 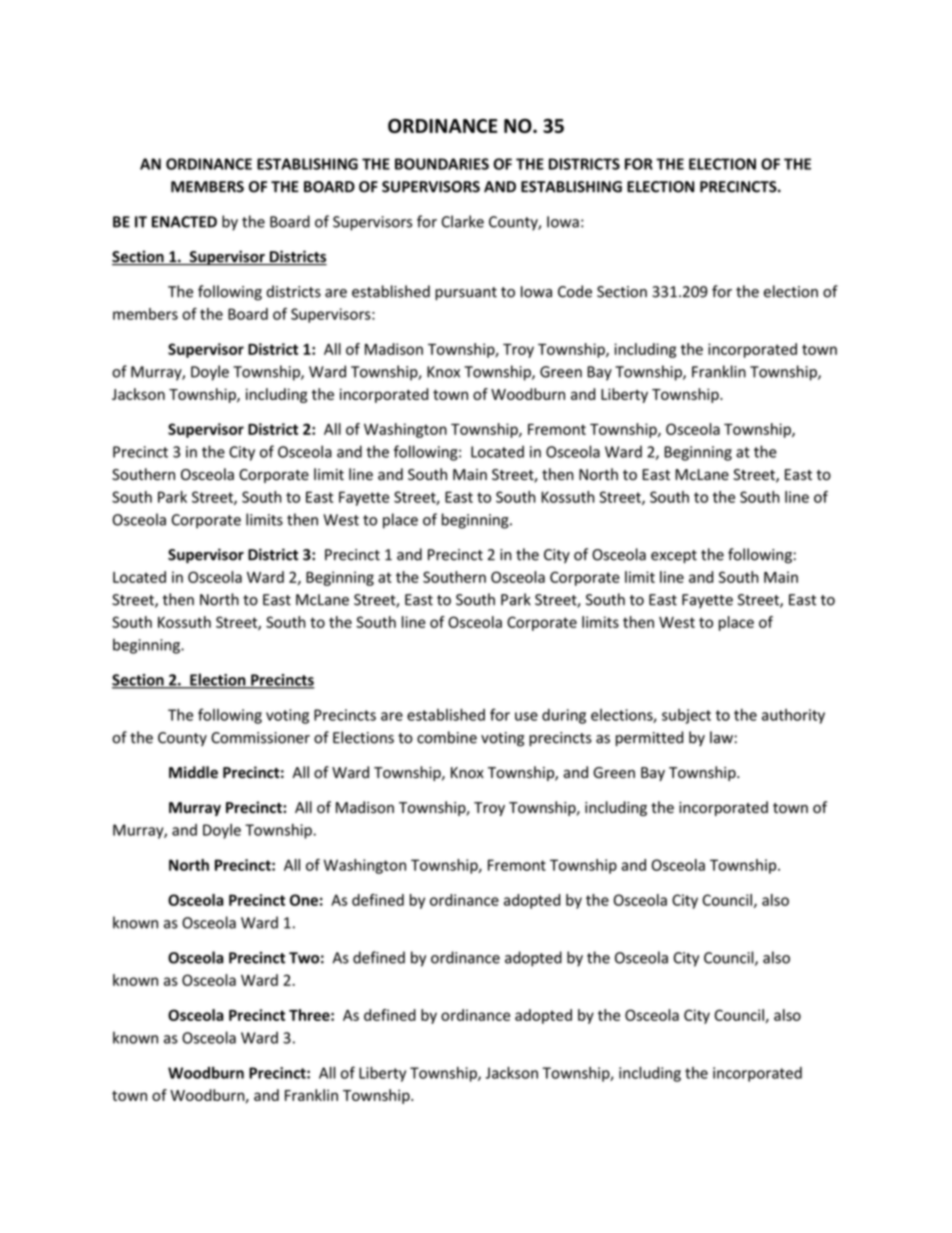 I want to click on BOUNDARIES, so click(x=442, y=164).
